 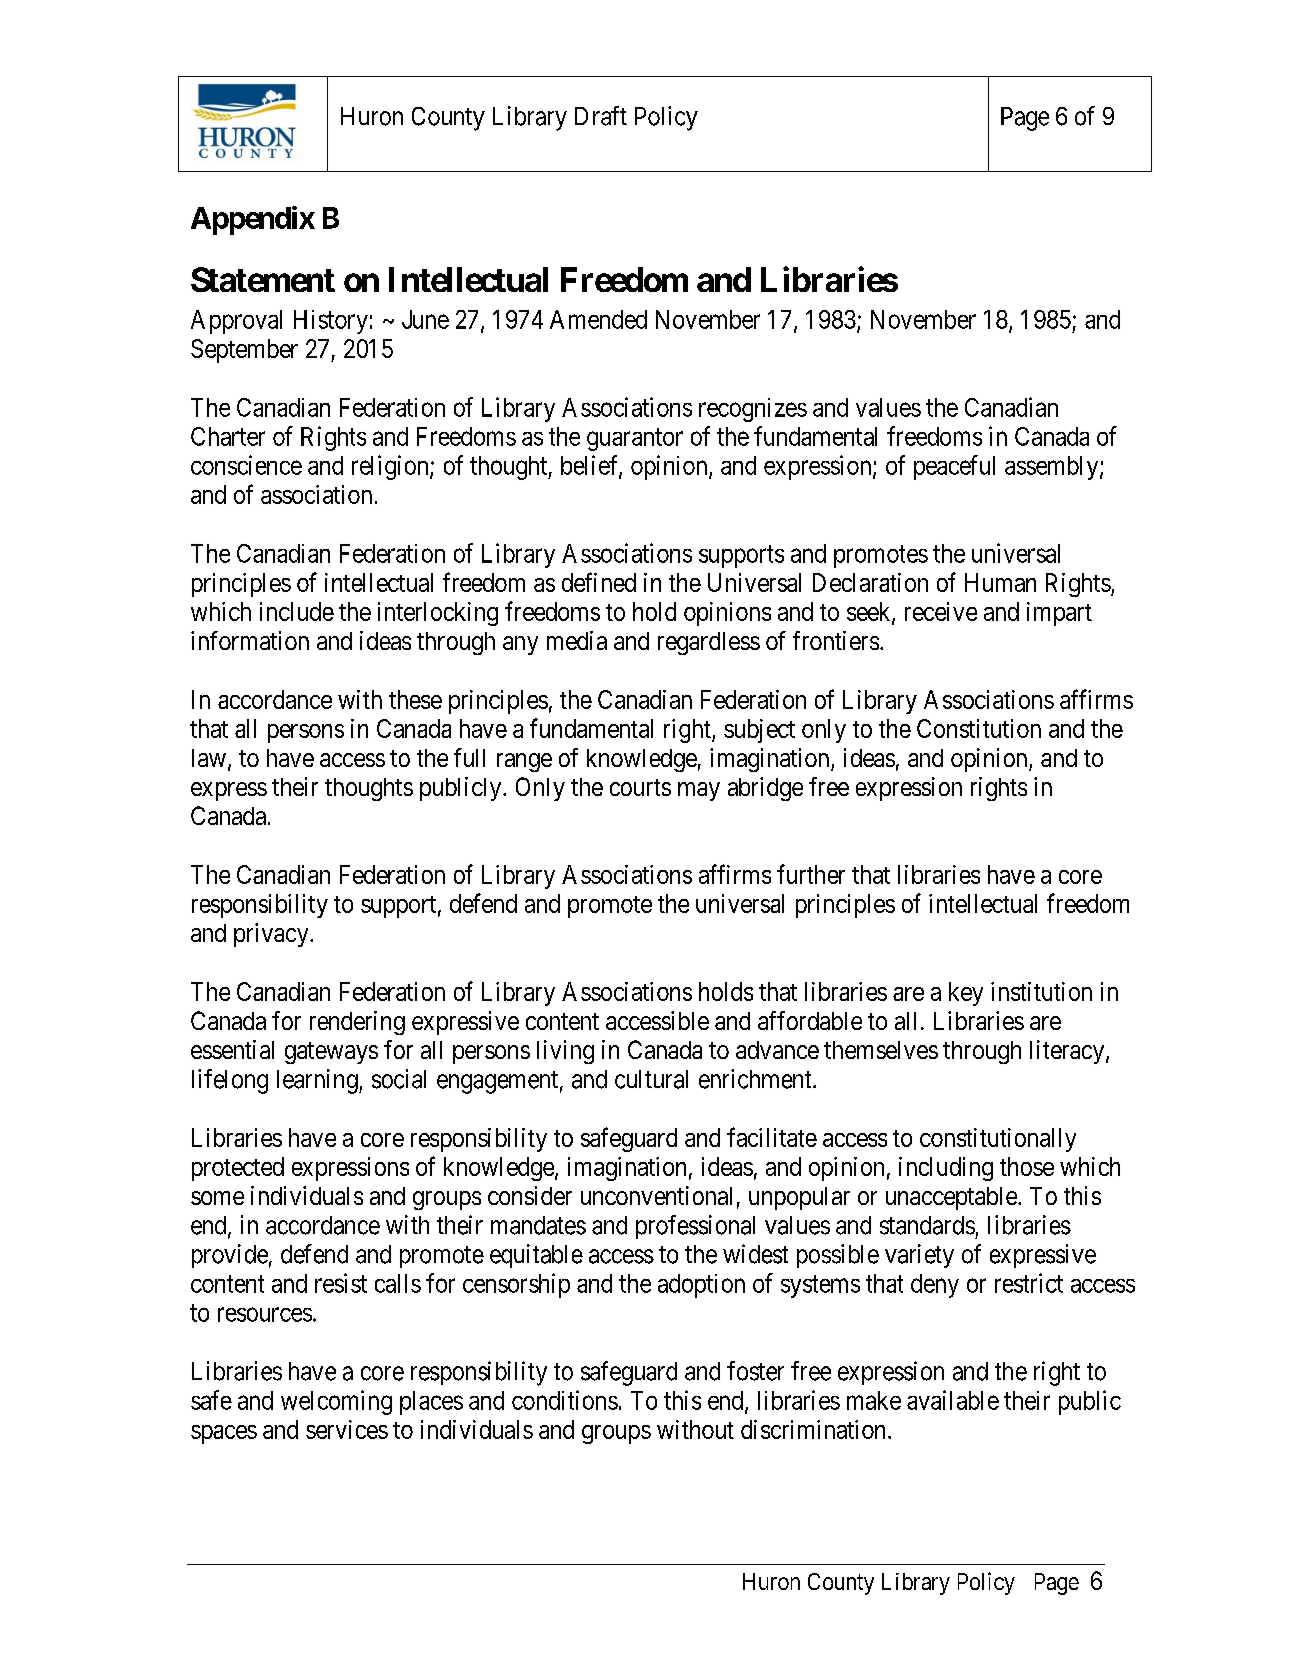 I want to click on include, so click(x=297, y=611).
